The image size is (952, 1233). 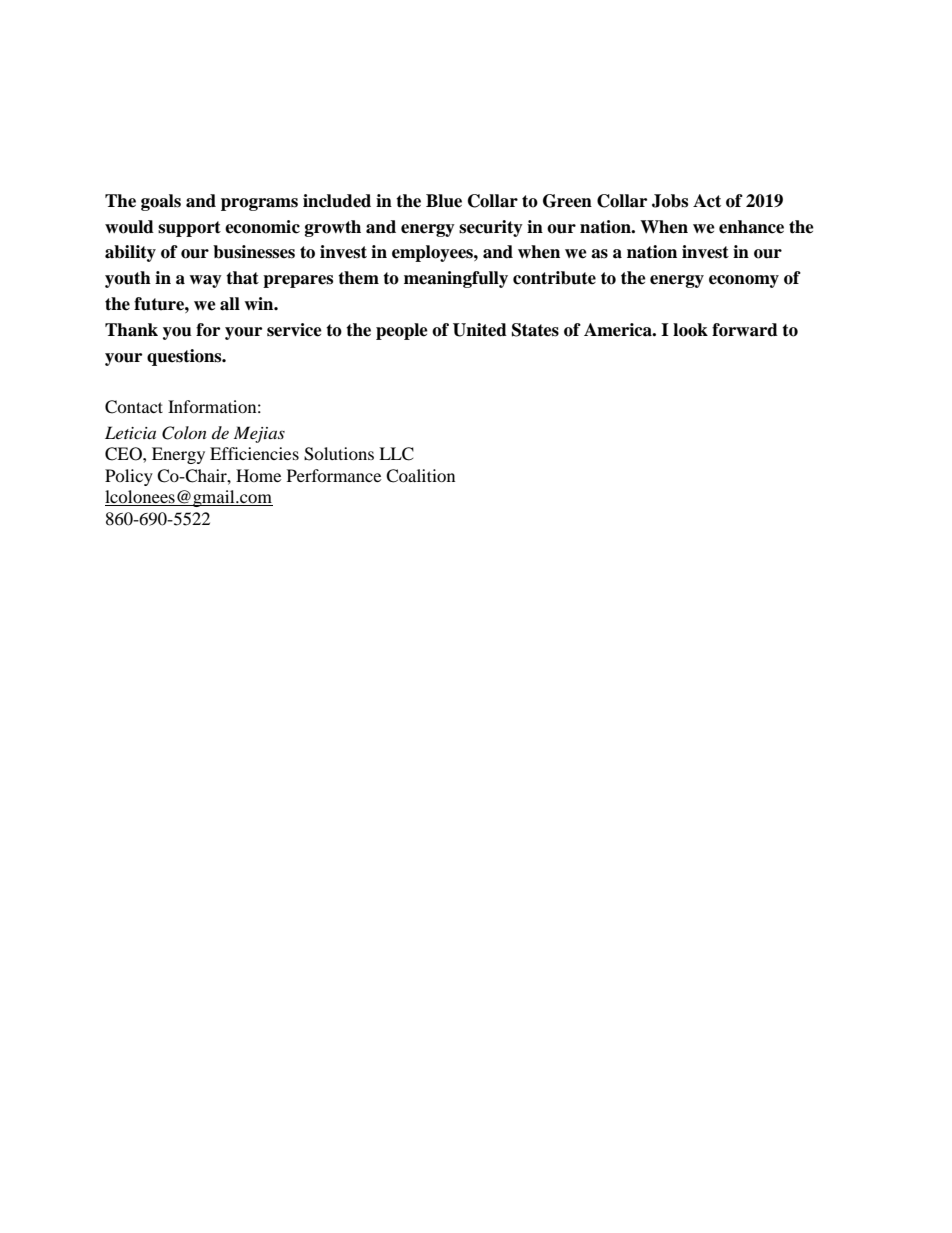 What do you see at coordinates (744, 281) in the image?
I see `economy` at bounding box center [744, 281].
